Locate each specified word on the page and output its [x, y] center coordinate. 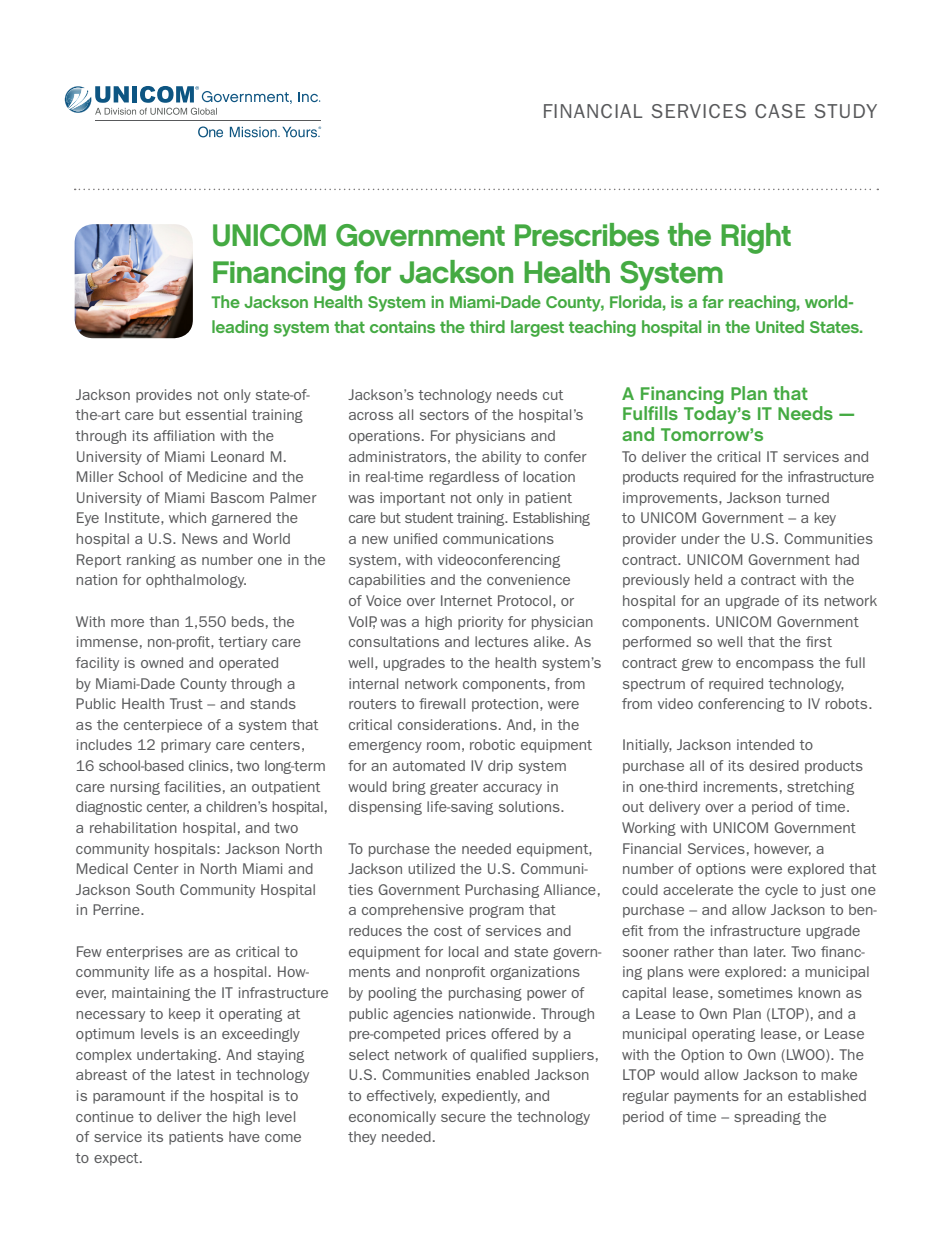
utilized [431, 868]
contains [402, 327]
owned [162, 662]
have [244, 1136]
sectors [444, 415]
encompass [775, 665]
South [155, 889]
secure [463, 1118]
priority [480, 623]
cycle [781, 891]
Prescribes [587, 235]
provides [164, 396]
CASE [780, 111]
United [780, 326]
